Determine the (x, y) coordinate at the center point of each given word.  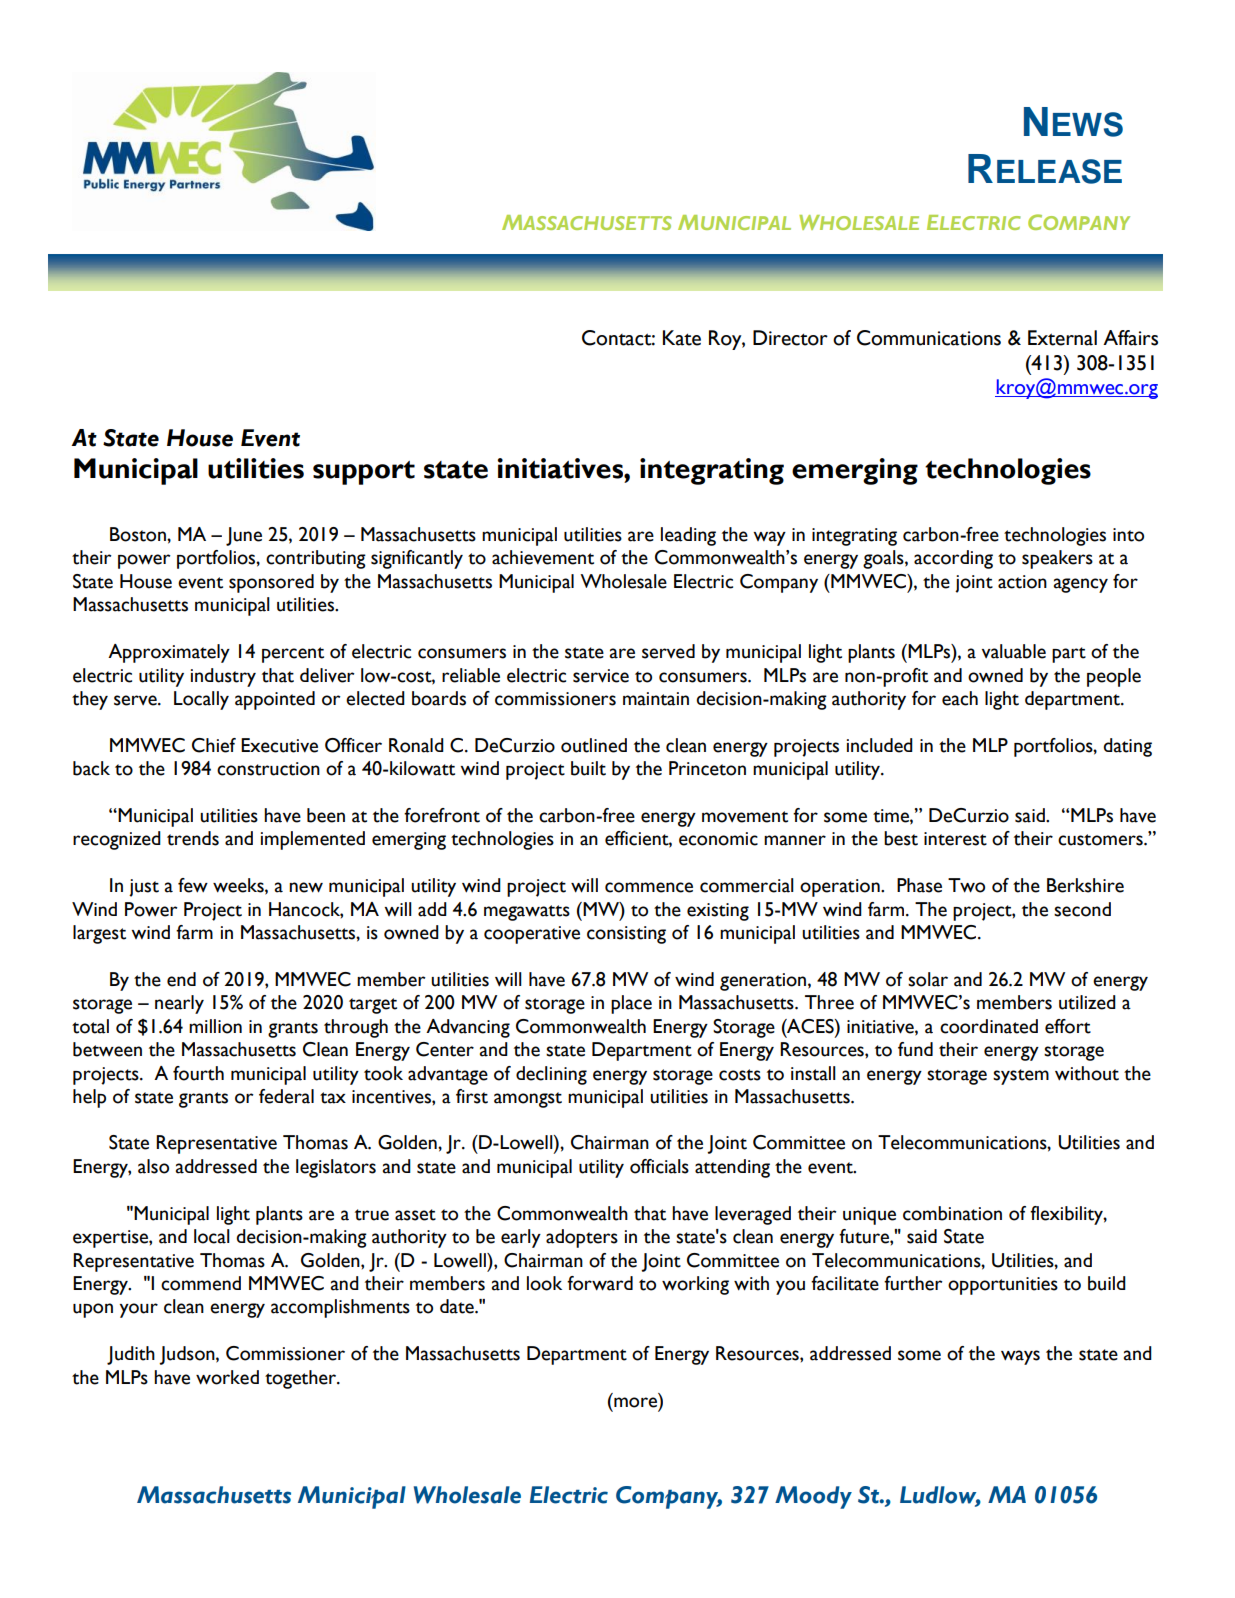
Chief (214, 745)
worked (227, 1377)
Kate (682, 338)
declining (551, 1075)
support (364, 473)
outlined (594, 745)
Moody (813, 1497)
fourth (198, 1073)
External (1062, 338)
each (960, 698)
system (1021, 1077)
